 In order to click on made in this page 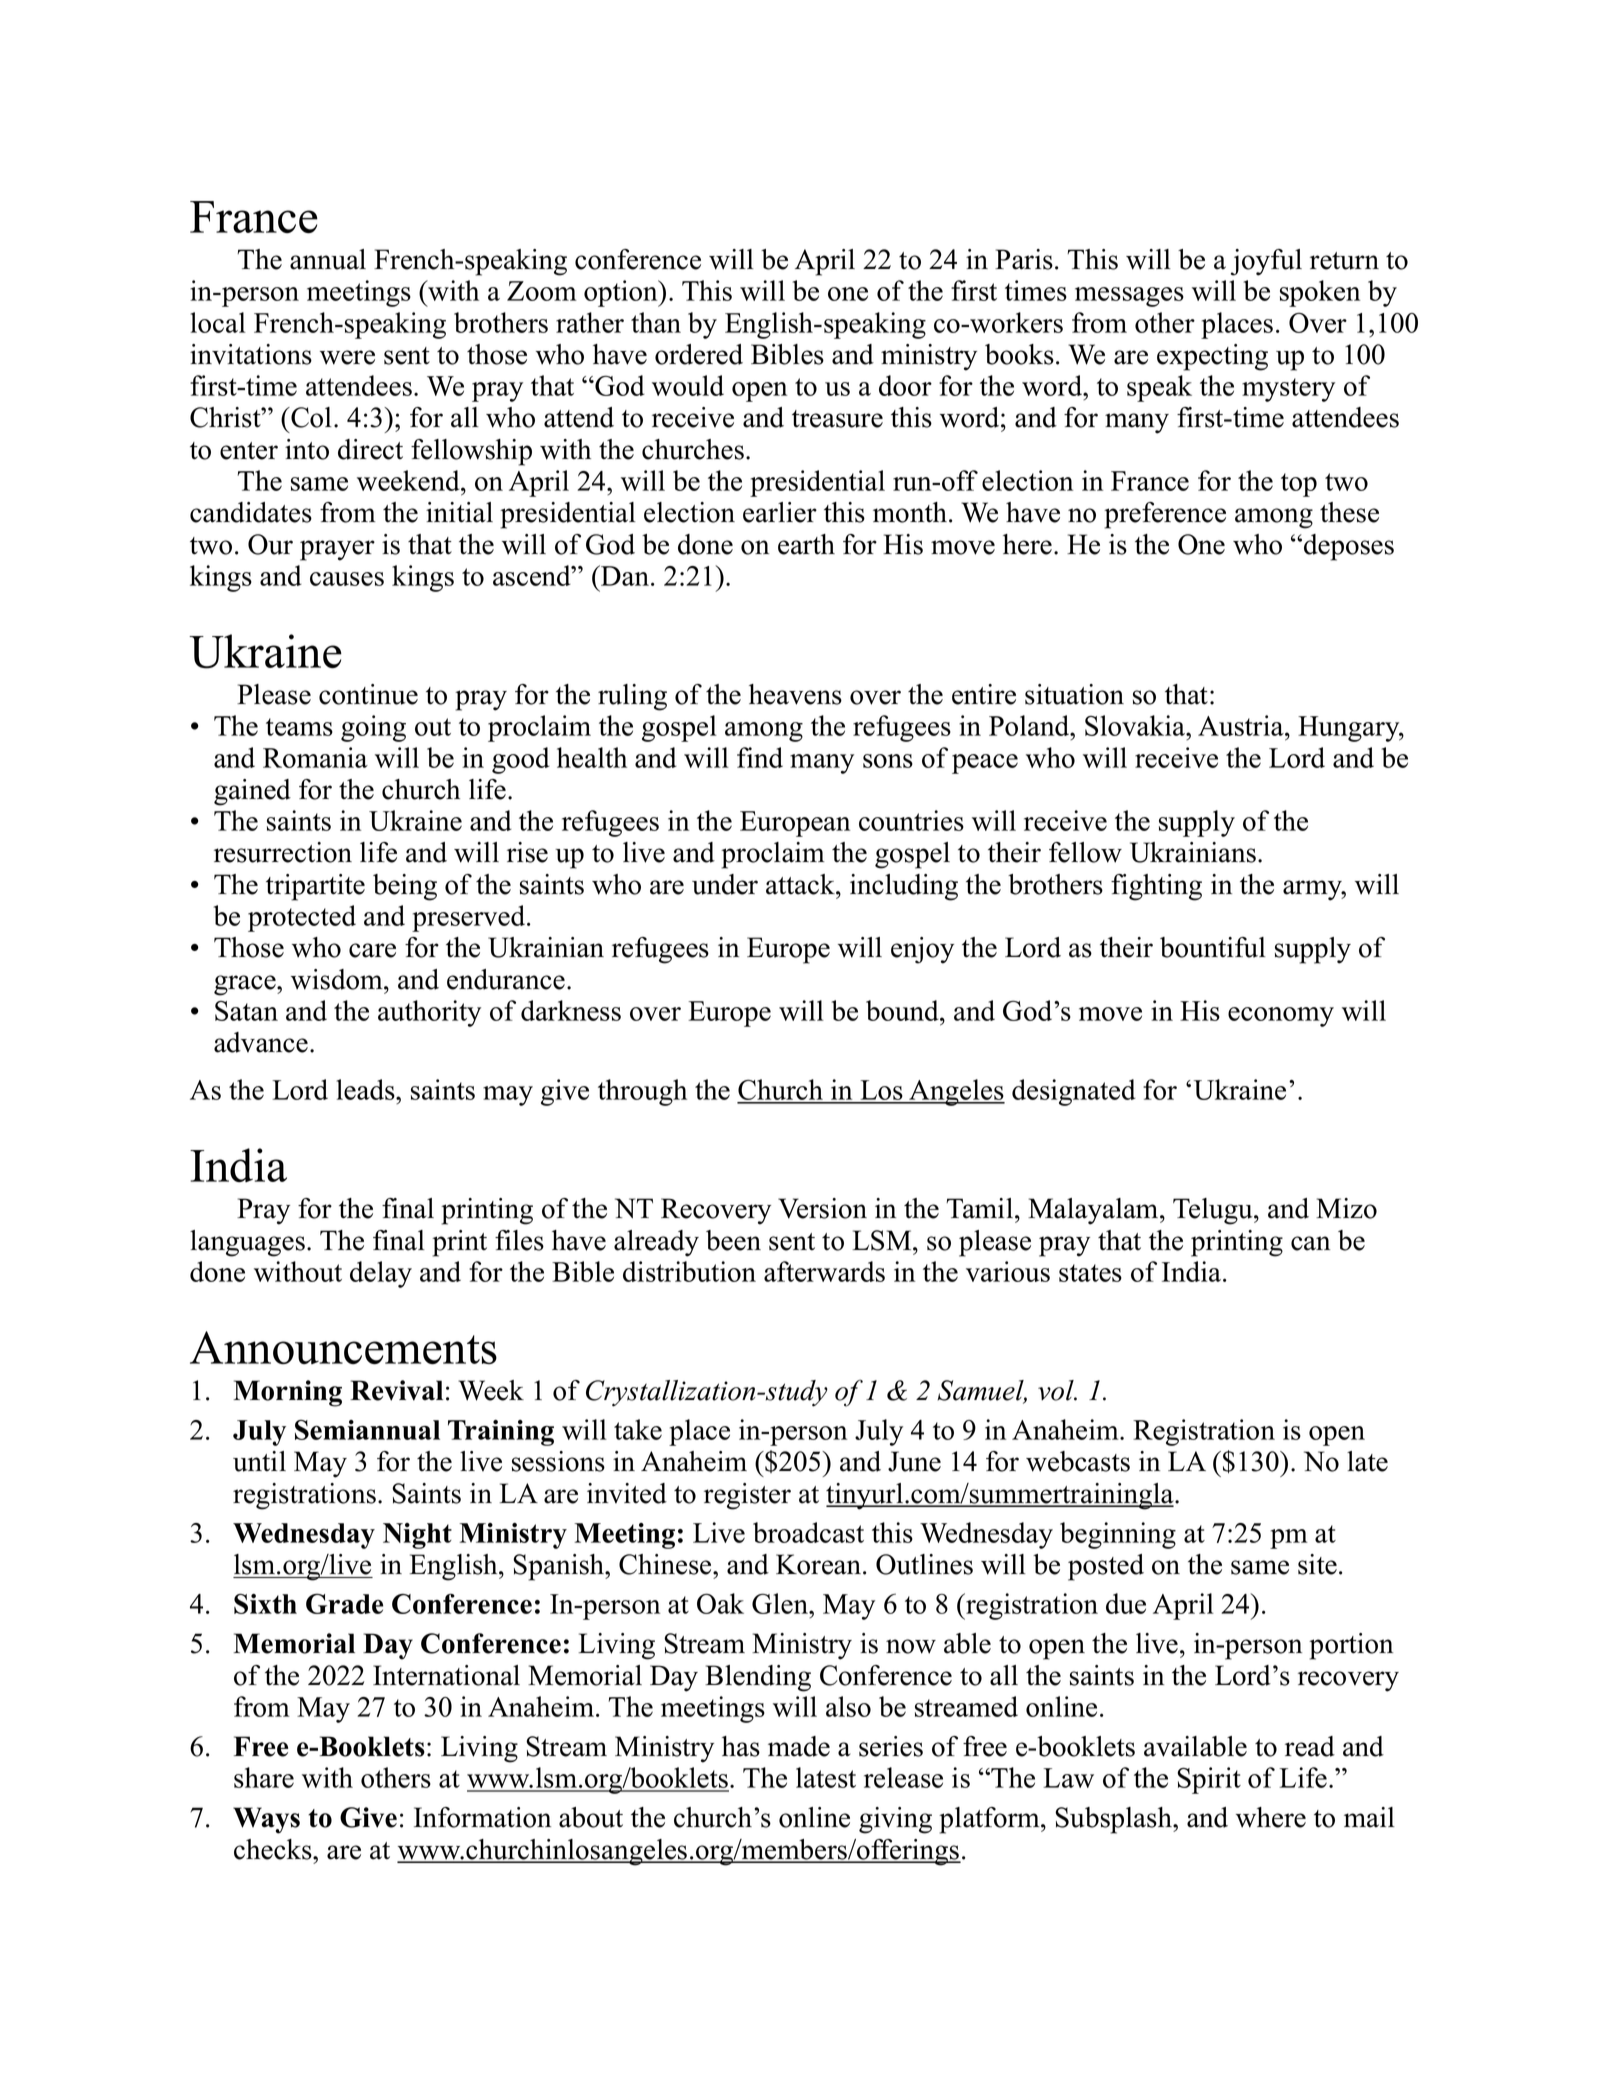, I will do `click(799, 1746)`.
